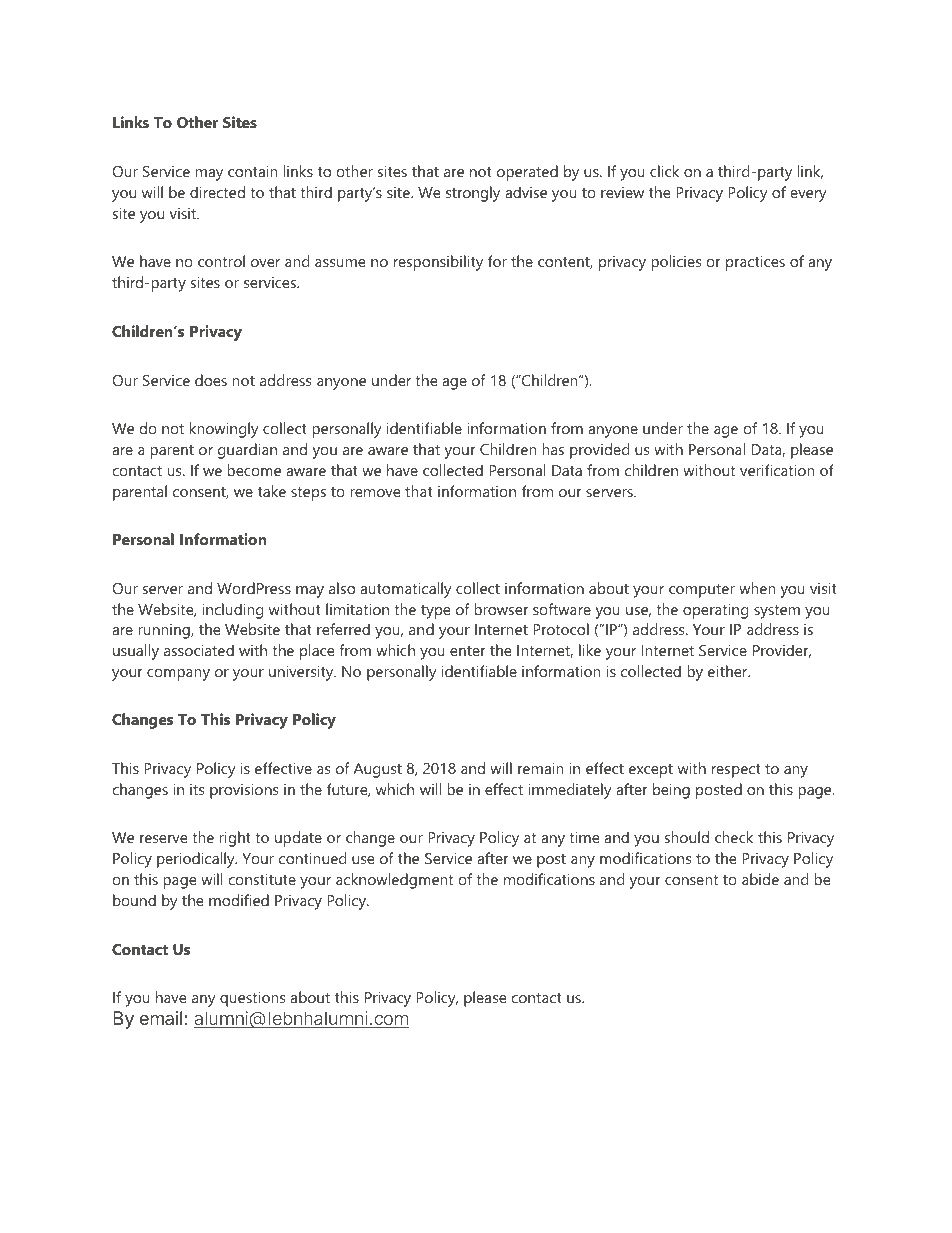  What do you see at coordinates (252, 999) in the screenshot?
I see `questions` at bounding box center [252, 999].
